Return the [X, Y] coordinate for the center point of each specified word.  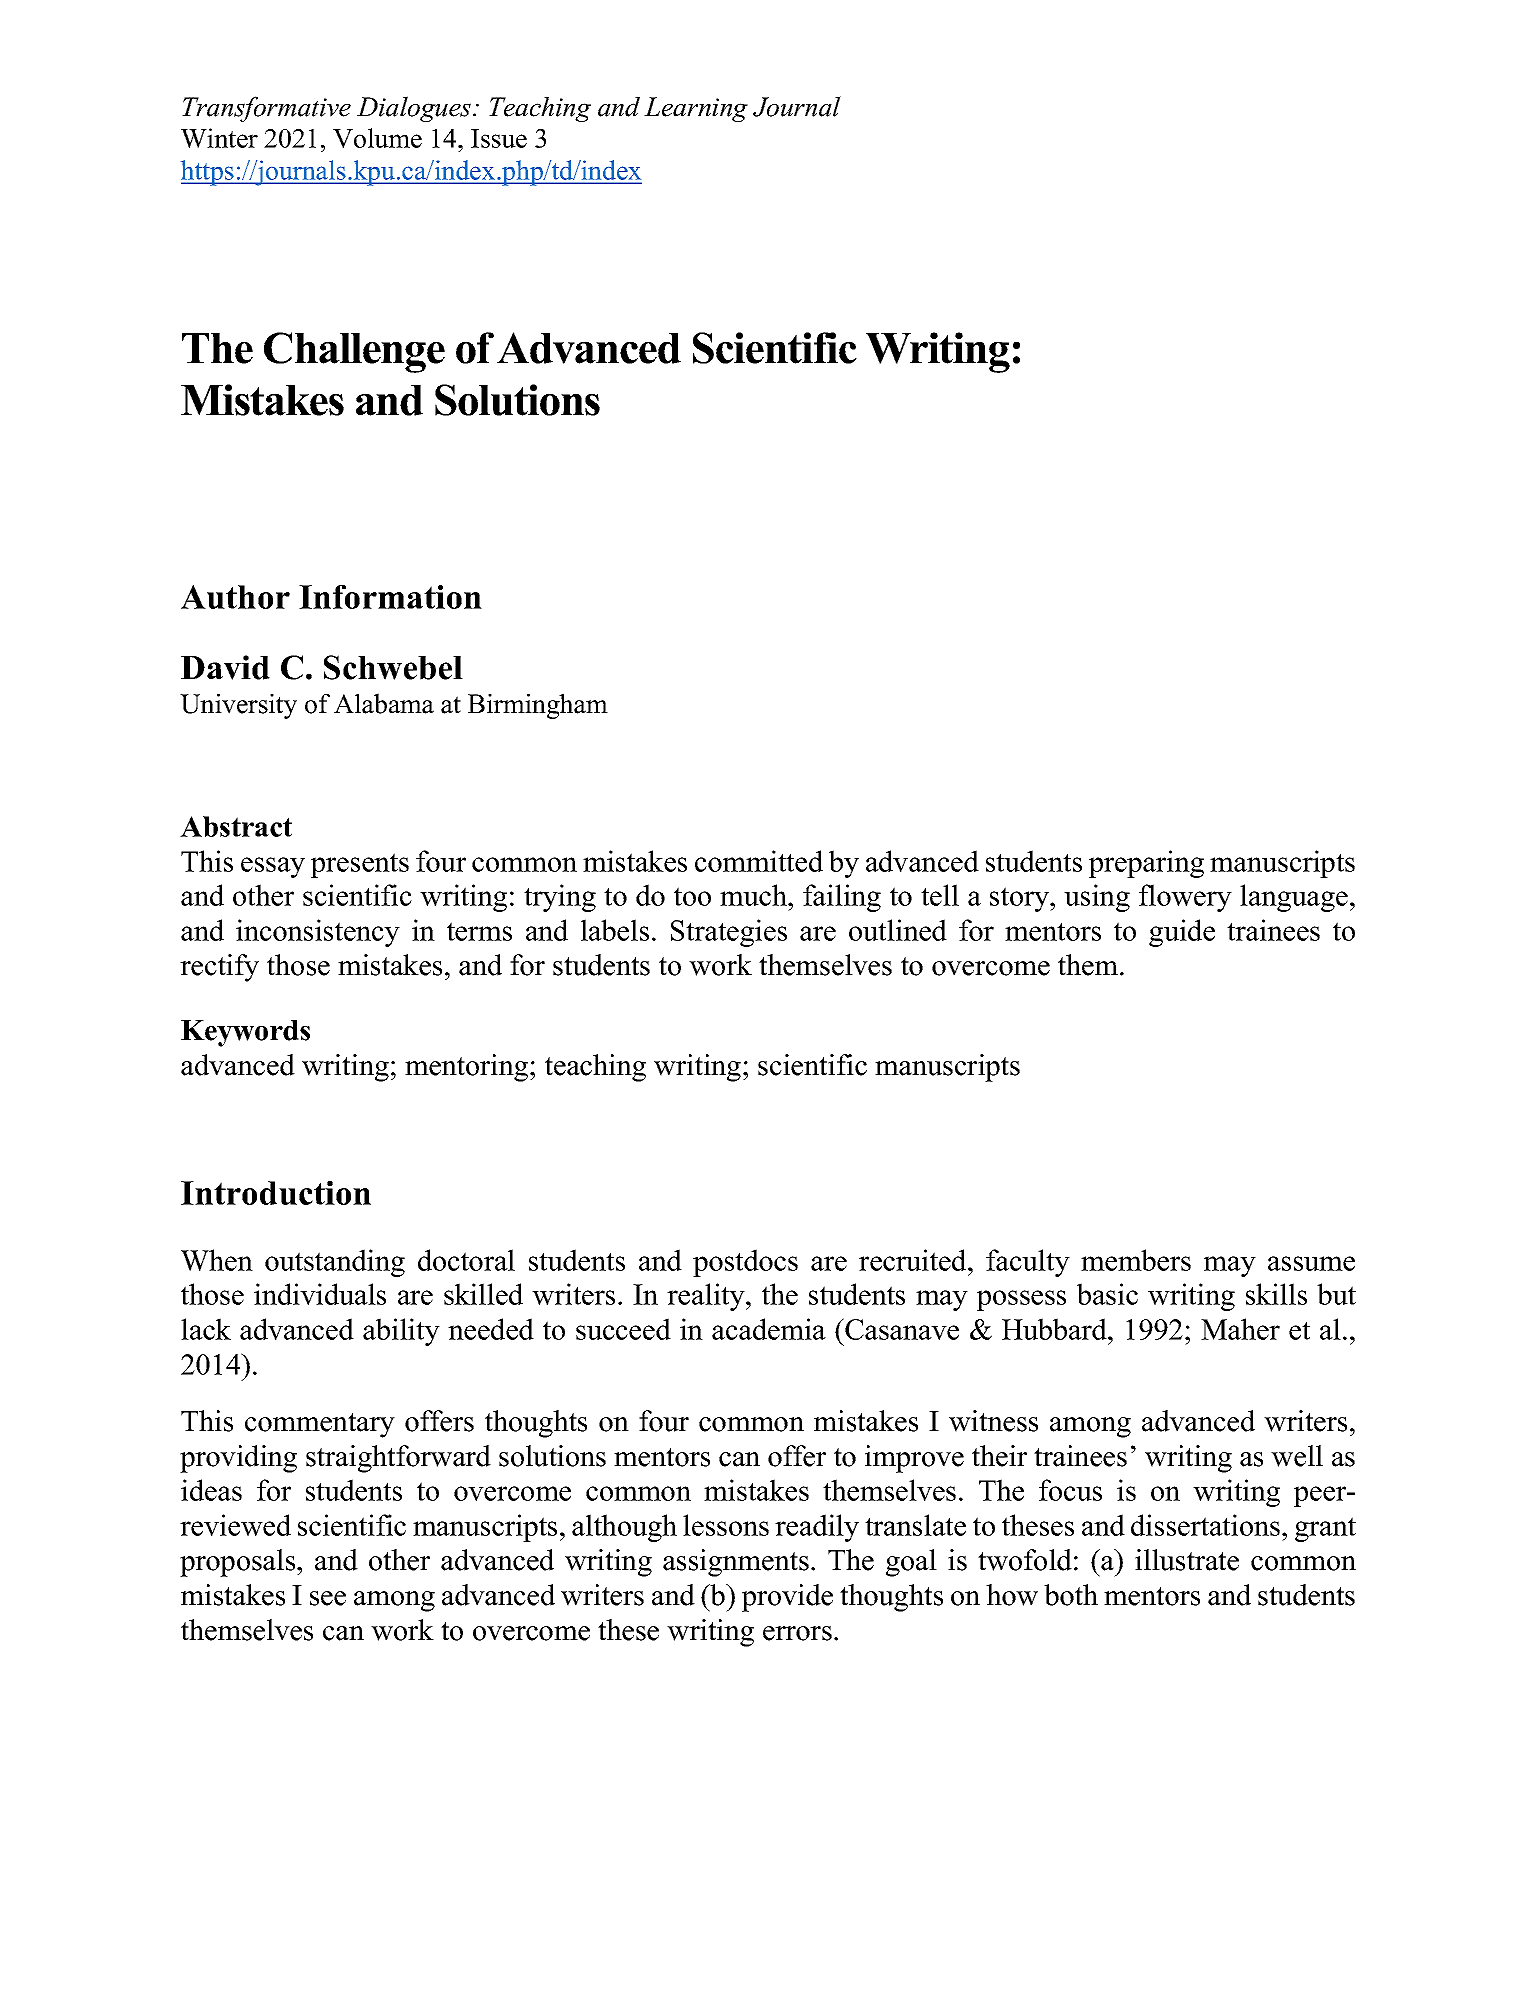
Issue [499, 138]
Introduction [276, 1193]
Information [390, 597]
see [328, 1598]
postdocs [745, 1263]
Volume [377, 138]
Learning [696, 109]
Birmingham [538, 706]
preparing [1146, 864]
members [1136, 1260]
